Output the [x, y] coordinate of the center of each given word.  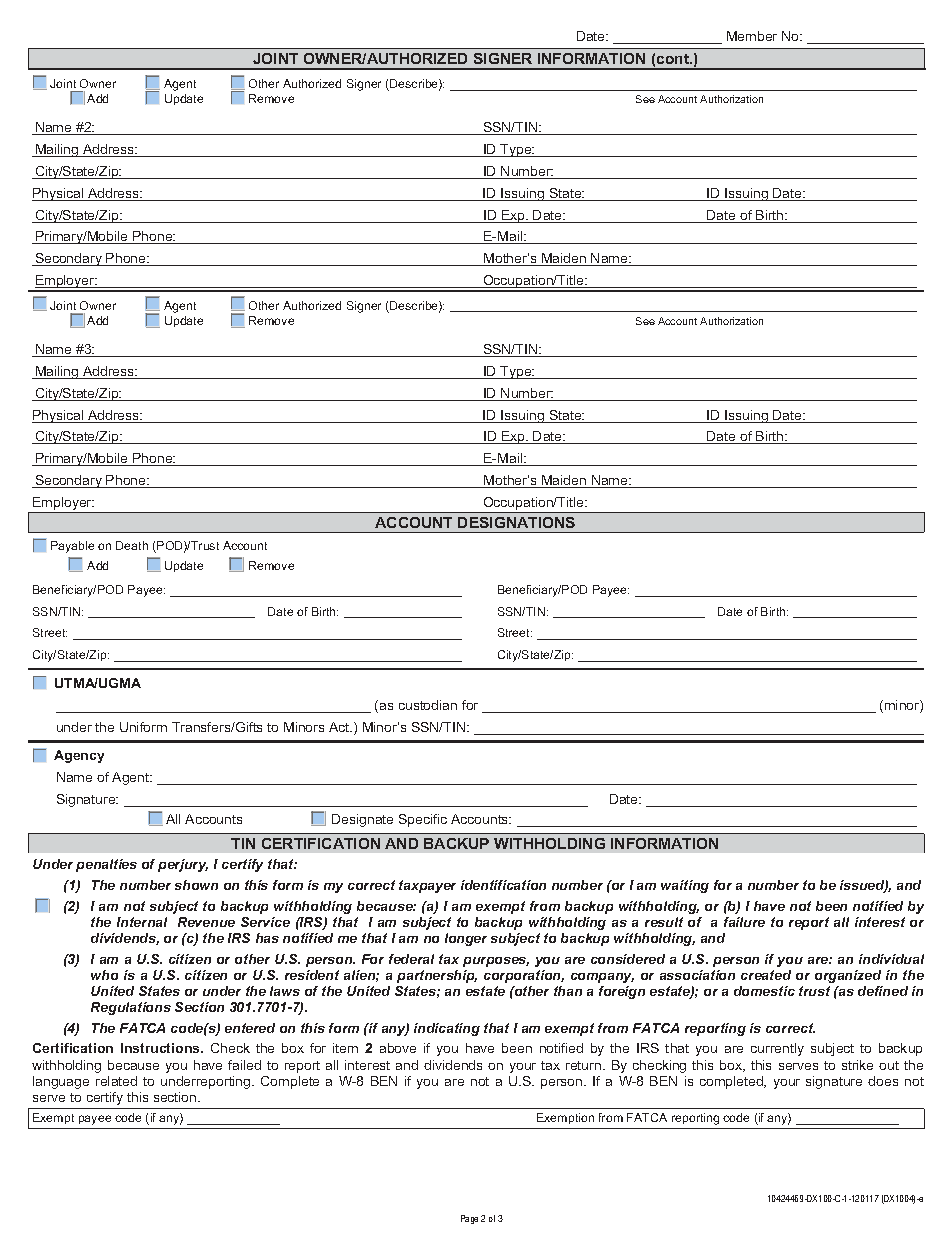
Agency [79, 756]
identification [503, 885]
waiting [685, 886]
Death [132, 545]
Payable [72, 547]
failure [744, 922]
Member [752, 36]
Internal [142, 922]
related [116, 1081]
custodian [428, 705]
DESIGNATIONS [516, 522]
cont [674, 59]
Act [340, 727]
